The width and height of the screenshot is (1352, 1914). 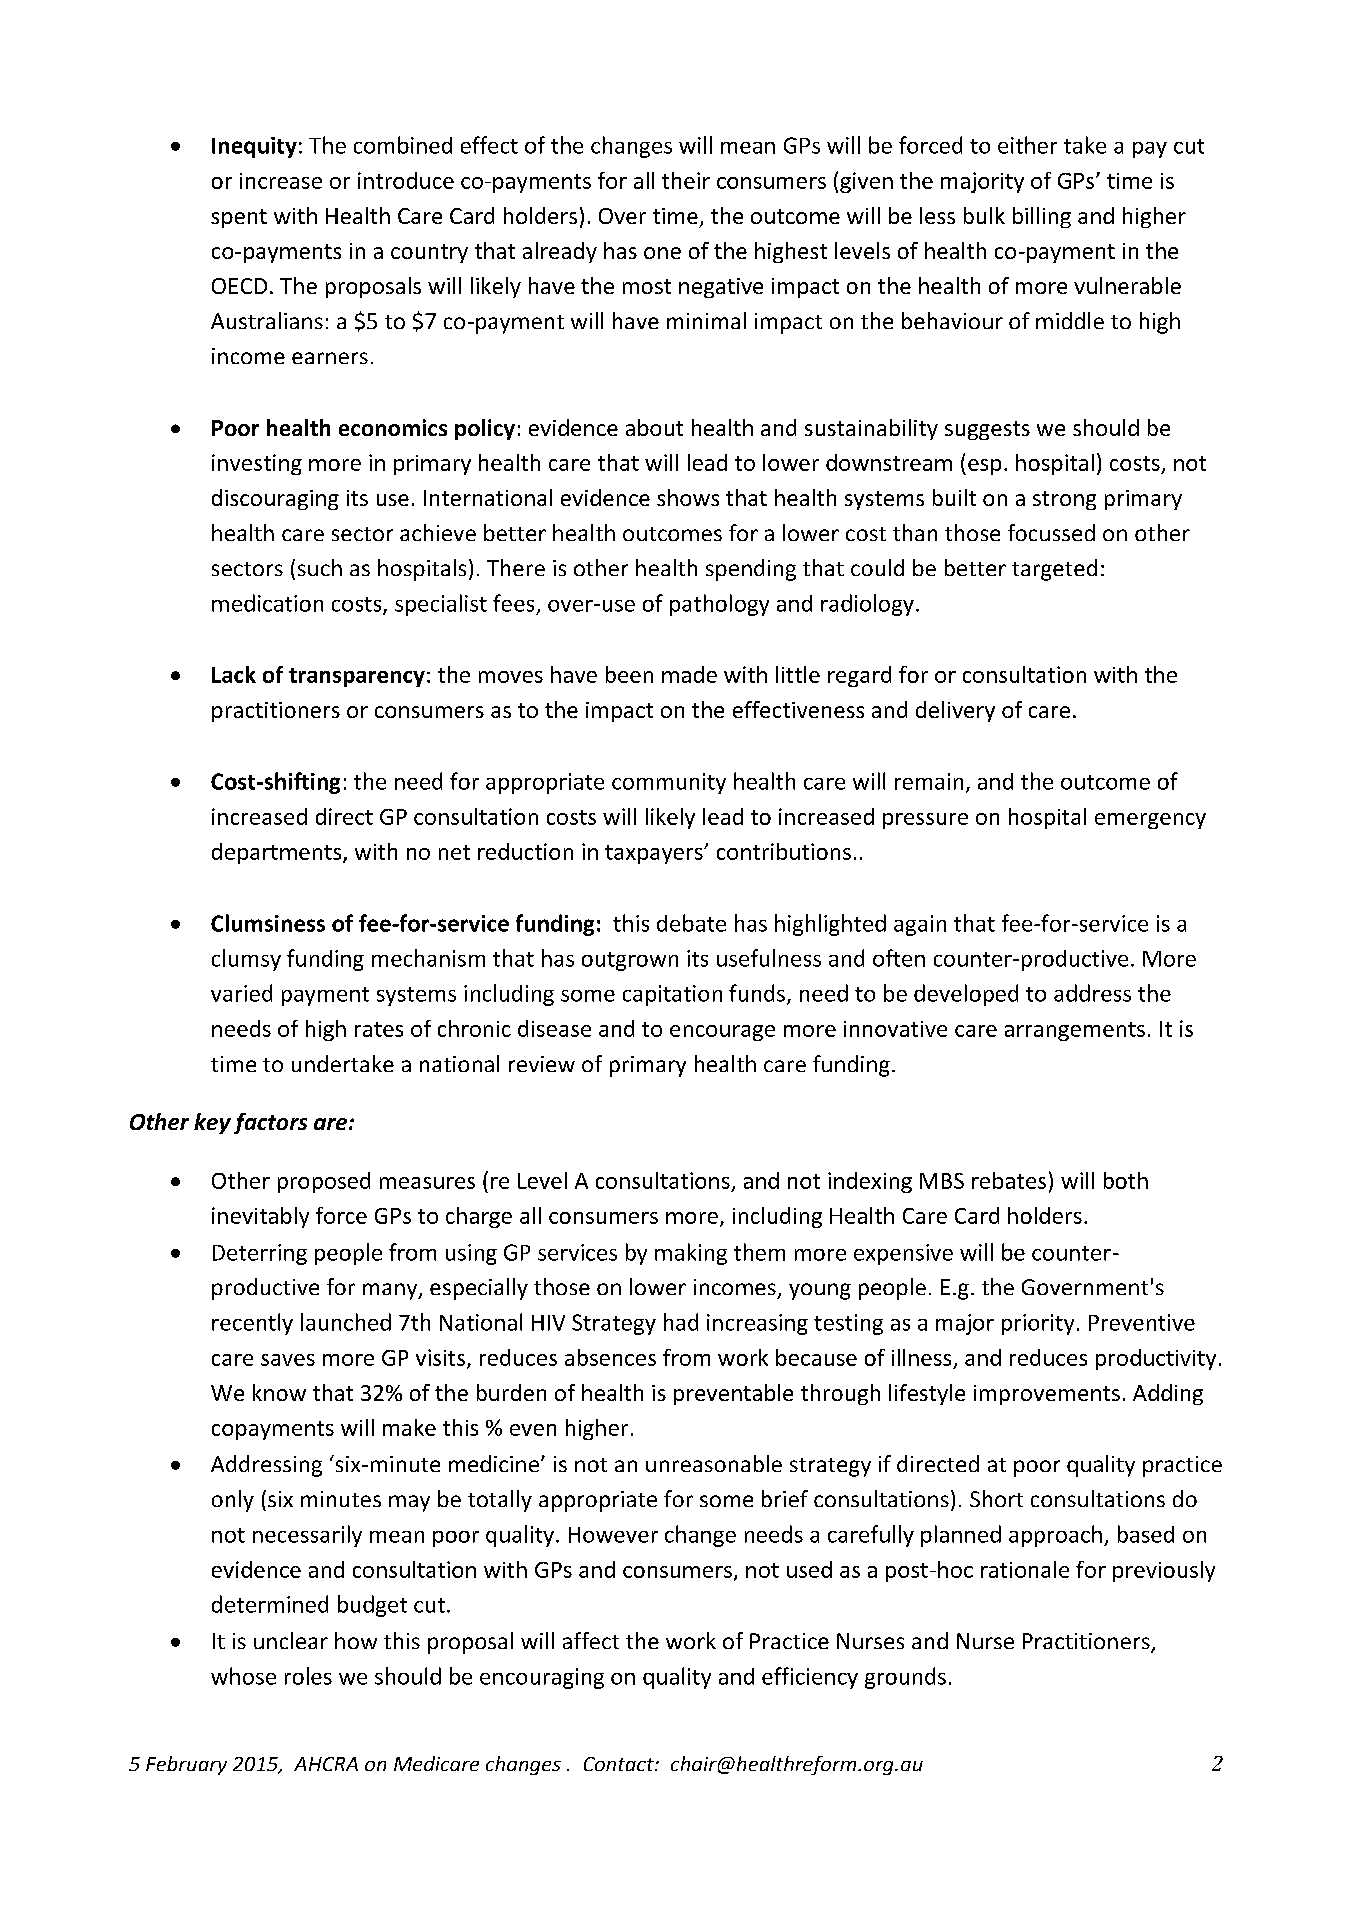 What do you see at coordinates (1042, 217) in the screenshot?
I see `billing` at bounding box center [1042, 217].
